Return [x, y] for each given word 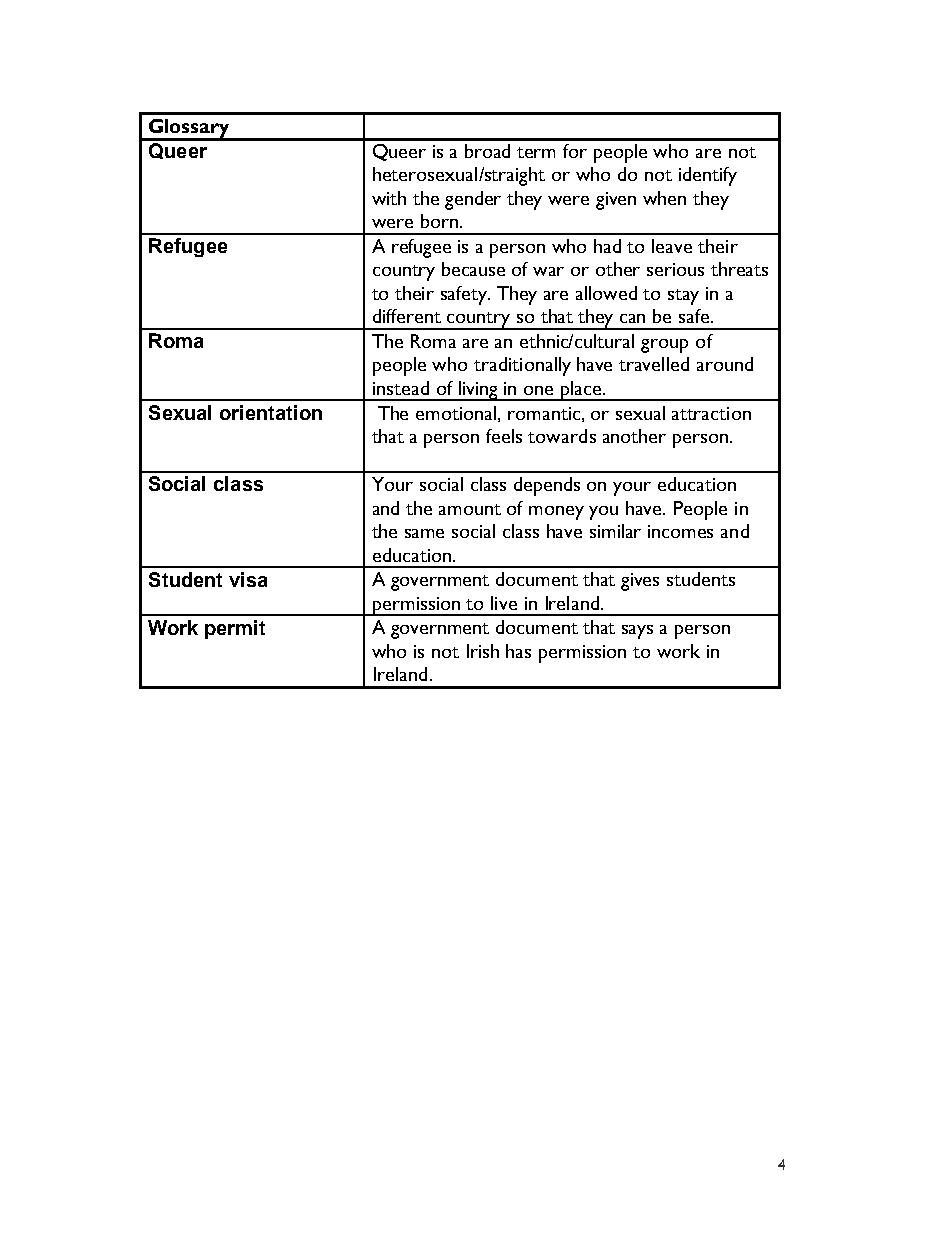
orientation [271, 412]
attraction [711, 413]
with [389, 198]
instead [401, 388]
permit [235, 629]
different [407, 316]
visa [248, 579]
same [424, 533]
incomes [680, 531]
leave [672, 246]
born [441, 221]
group [664, 346]
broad [487, 151]
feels [504, 436]
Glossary [189, 129]
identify [708, 176]
